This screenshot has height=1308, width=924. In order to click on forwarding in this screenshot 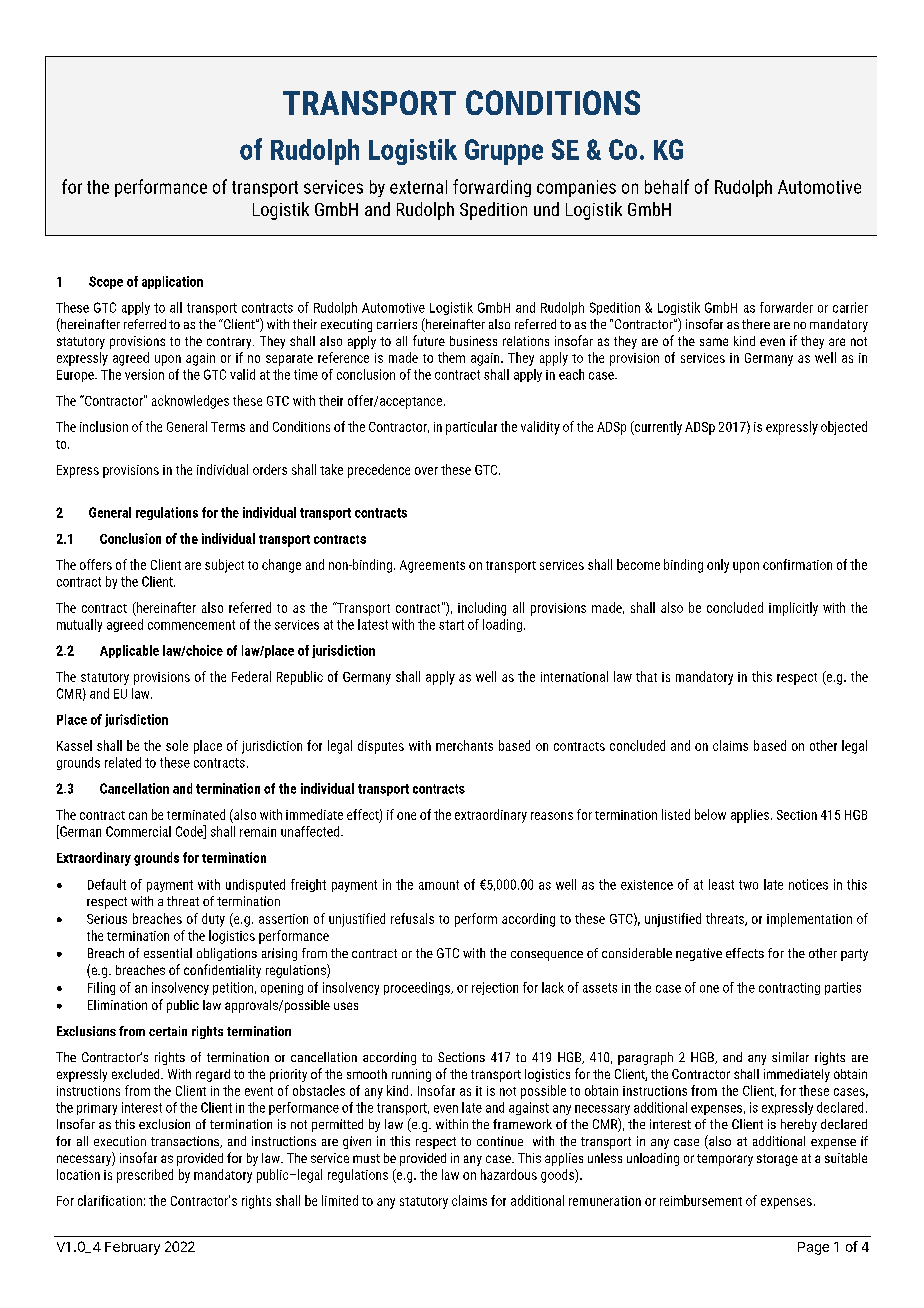, I will do `click(492, 188)`.
